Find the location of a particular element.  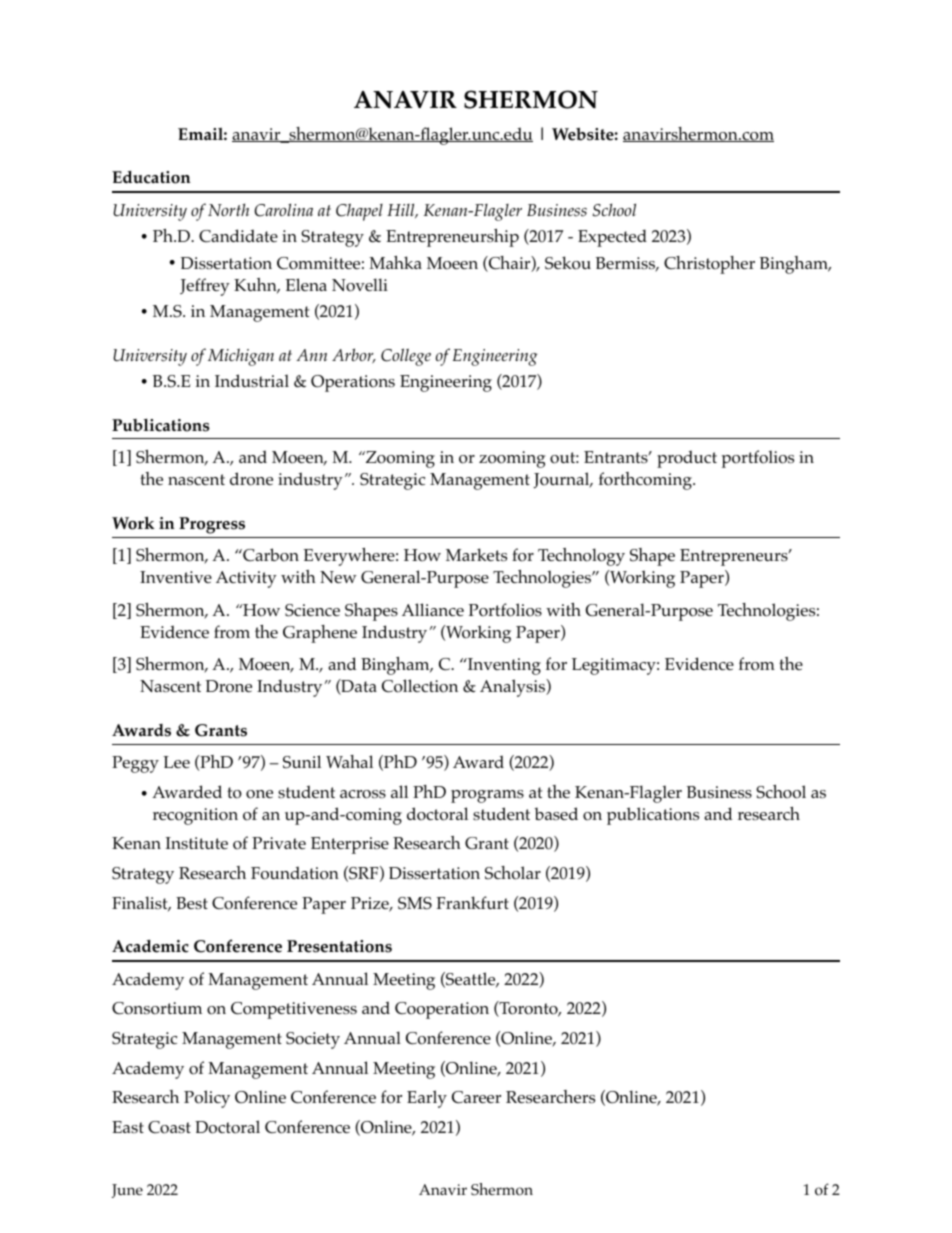

Career is located at coordinates (476, 1097).
